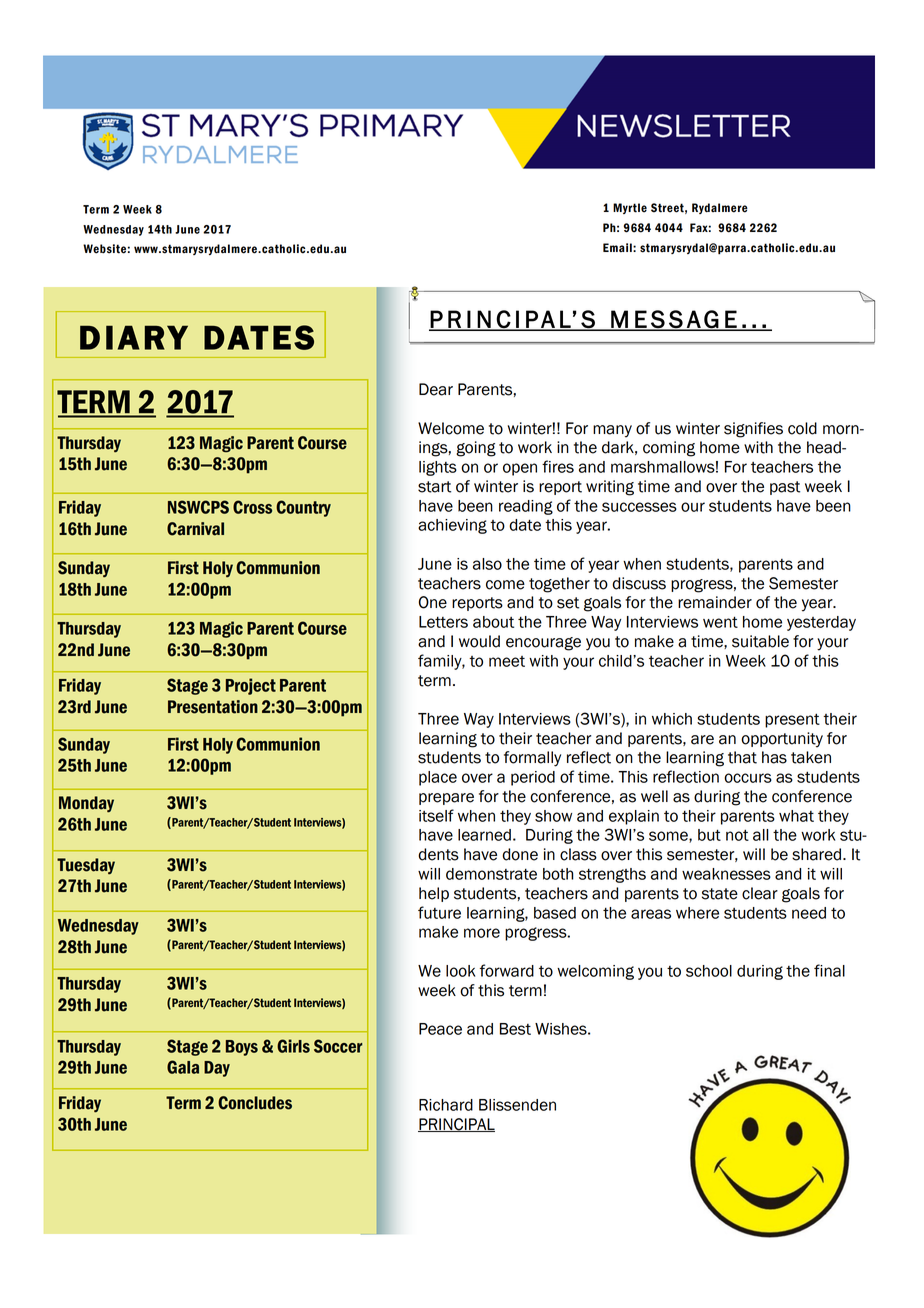 The height and width of the screenshot is (1308, 924). I want to click on prepare, so click(446, 799).
